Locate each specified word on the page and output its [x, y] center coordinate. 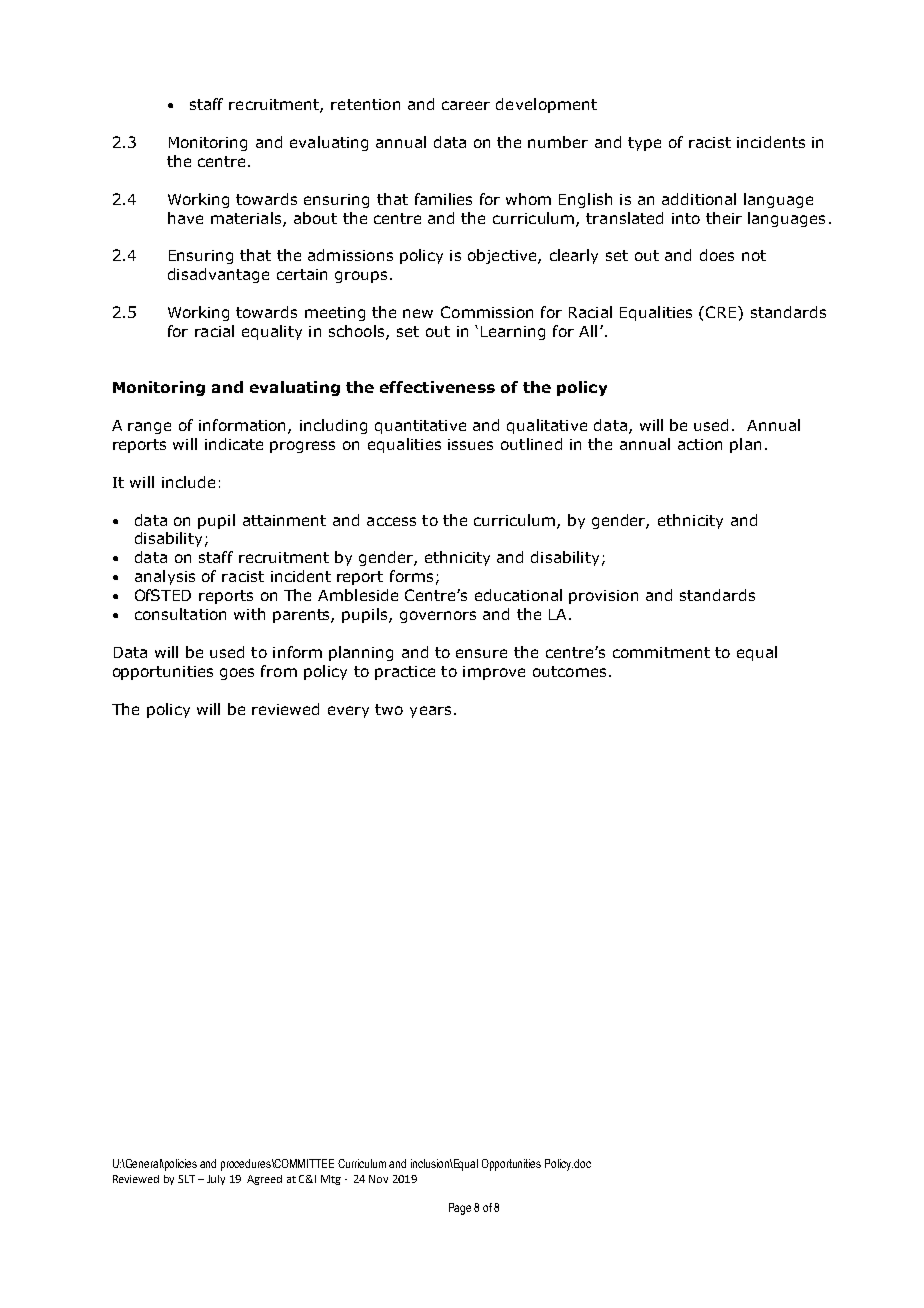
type [644, 144]
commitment [661, 652]
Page [460, 1209]
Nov [378, 1179]
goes [237, 674]
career [466, 105]
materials [247, 219]
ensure [481, 653]
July [216, 1180]
